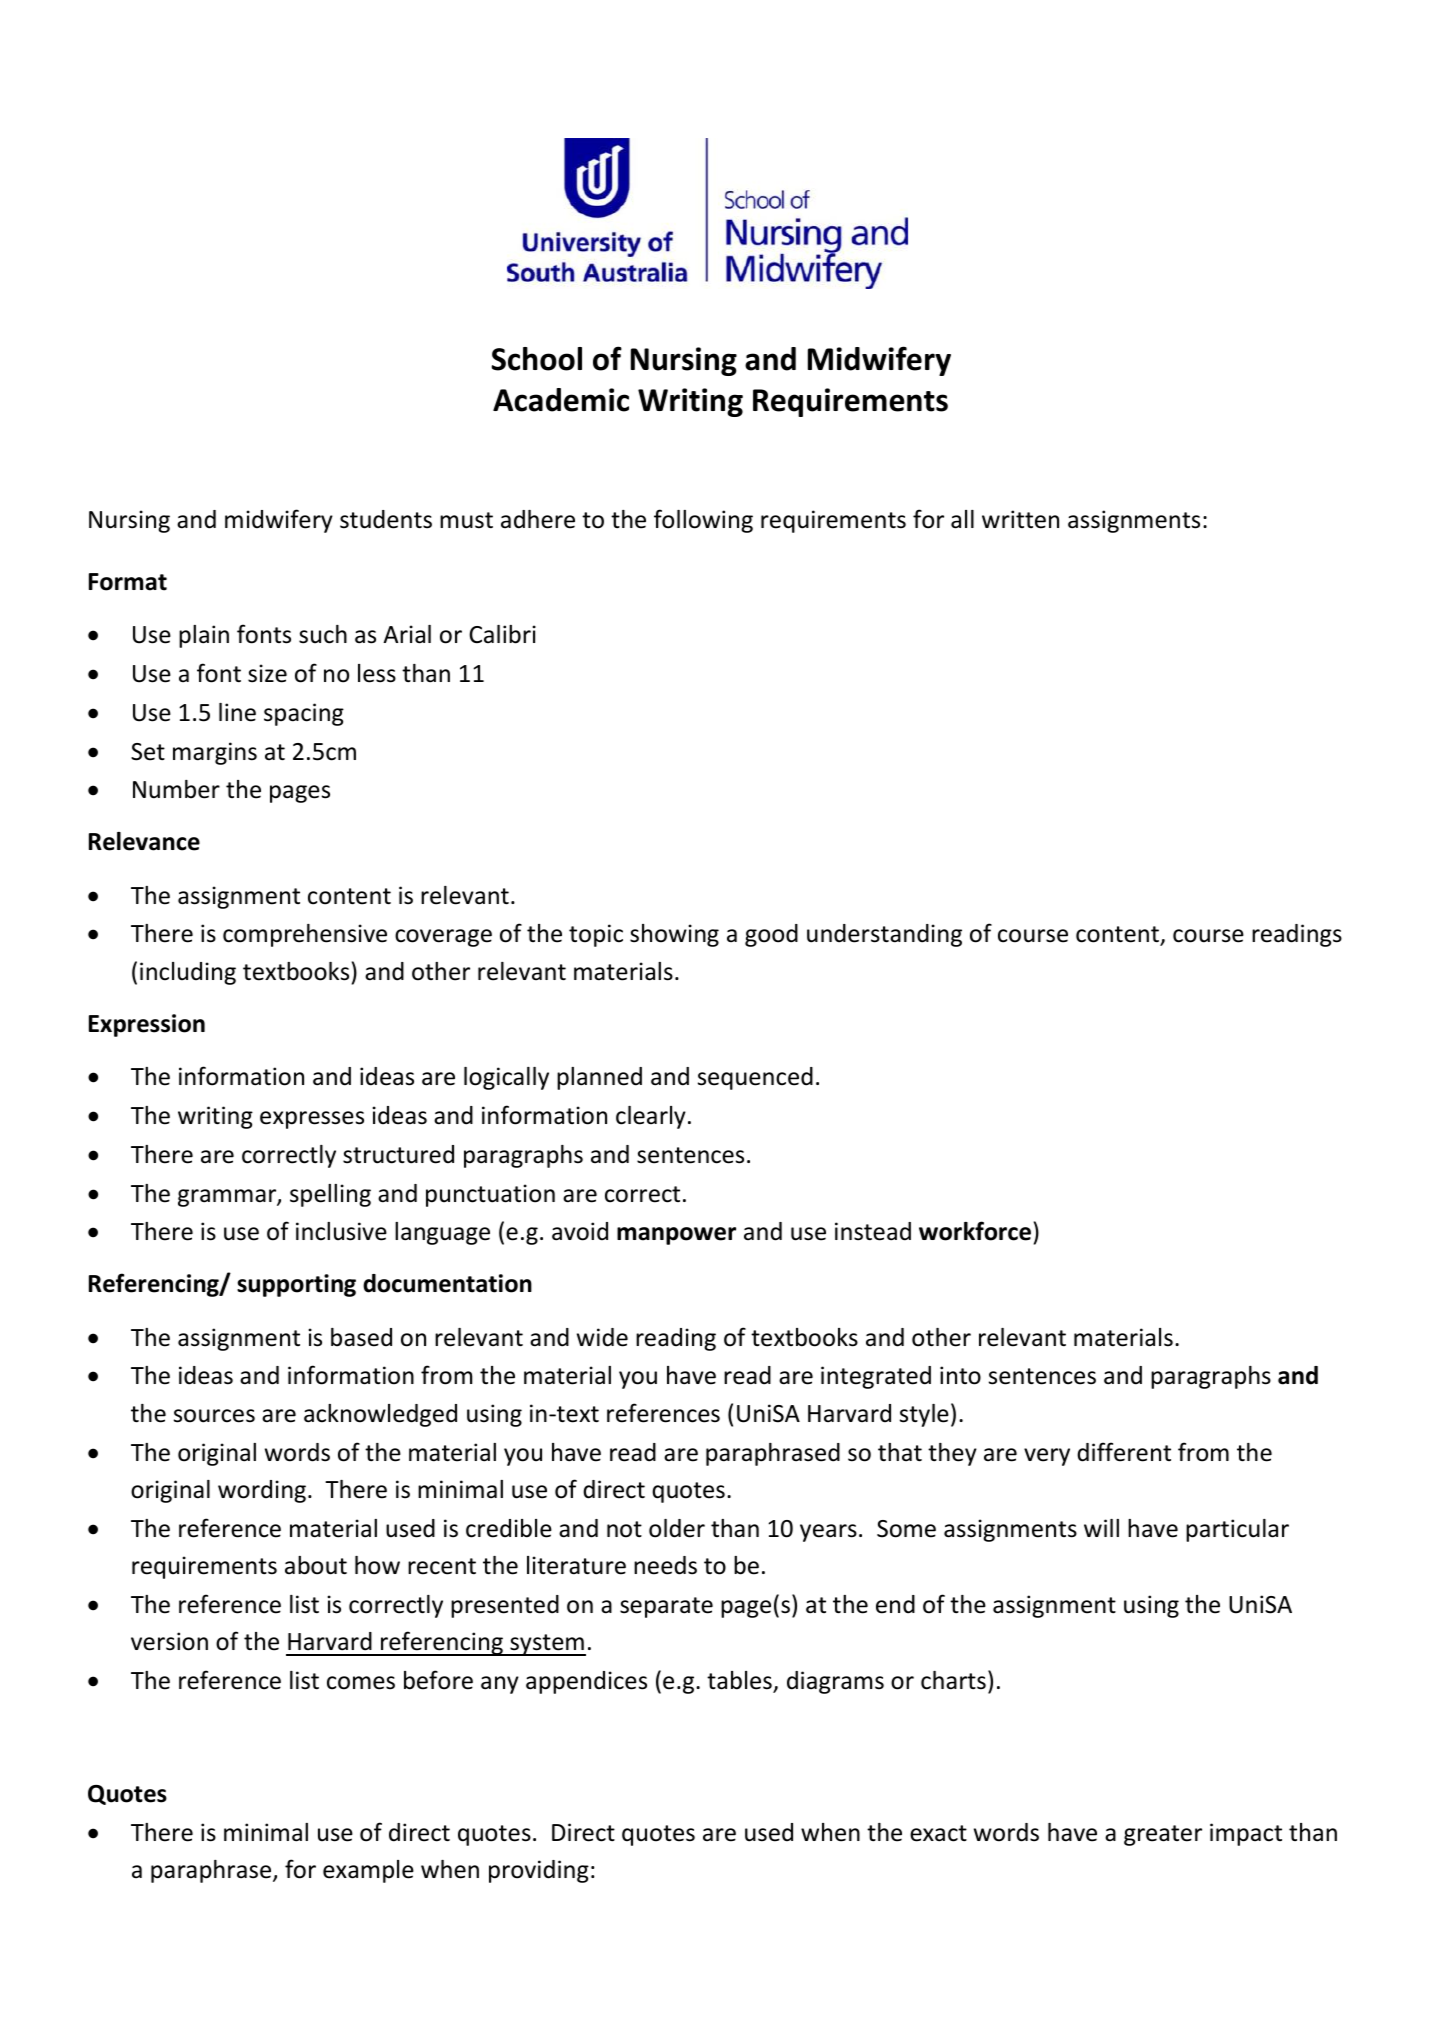 This page has height=2039, width=1442. Describe the element at coordinates (368, 1871) in the page. I see `example` at that location.
